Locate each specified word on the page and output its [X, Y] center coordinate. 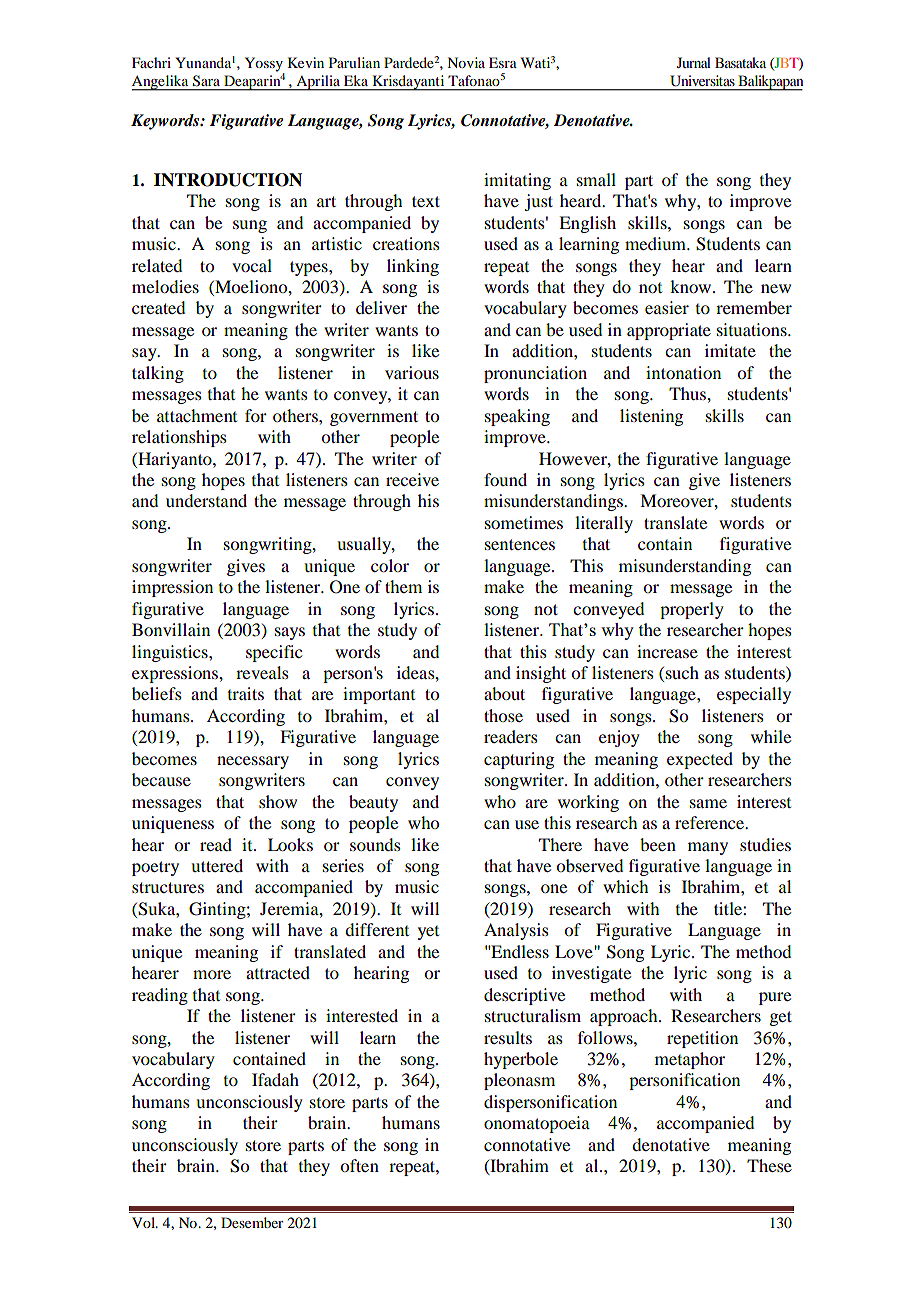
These [769, 1165]
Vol [145, 1222]
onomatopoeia [537, 1124]
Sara [206, 80]
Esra [503, 62]
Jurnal [694, 62]
